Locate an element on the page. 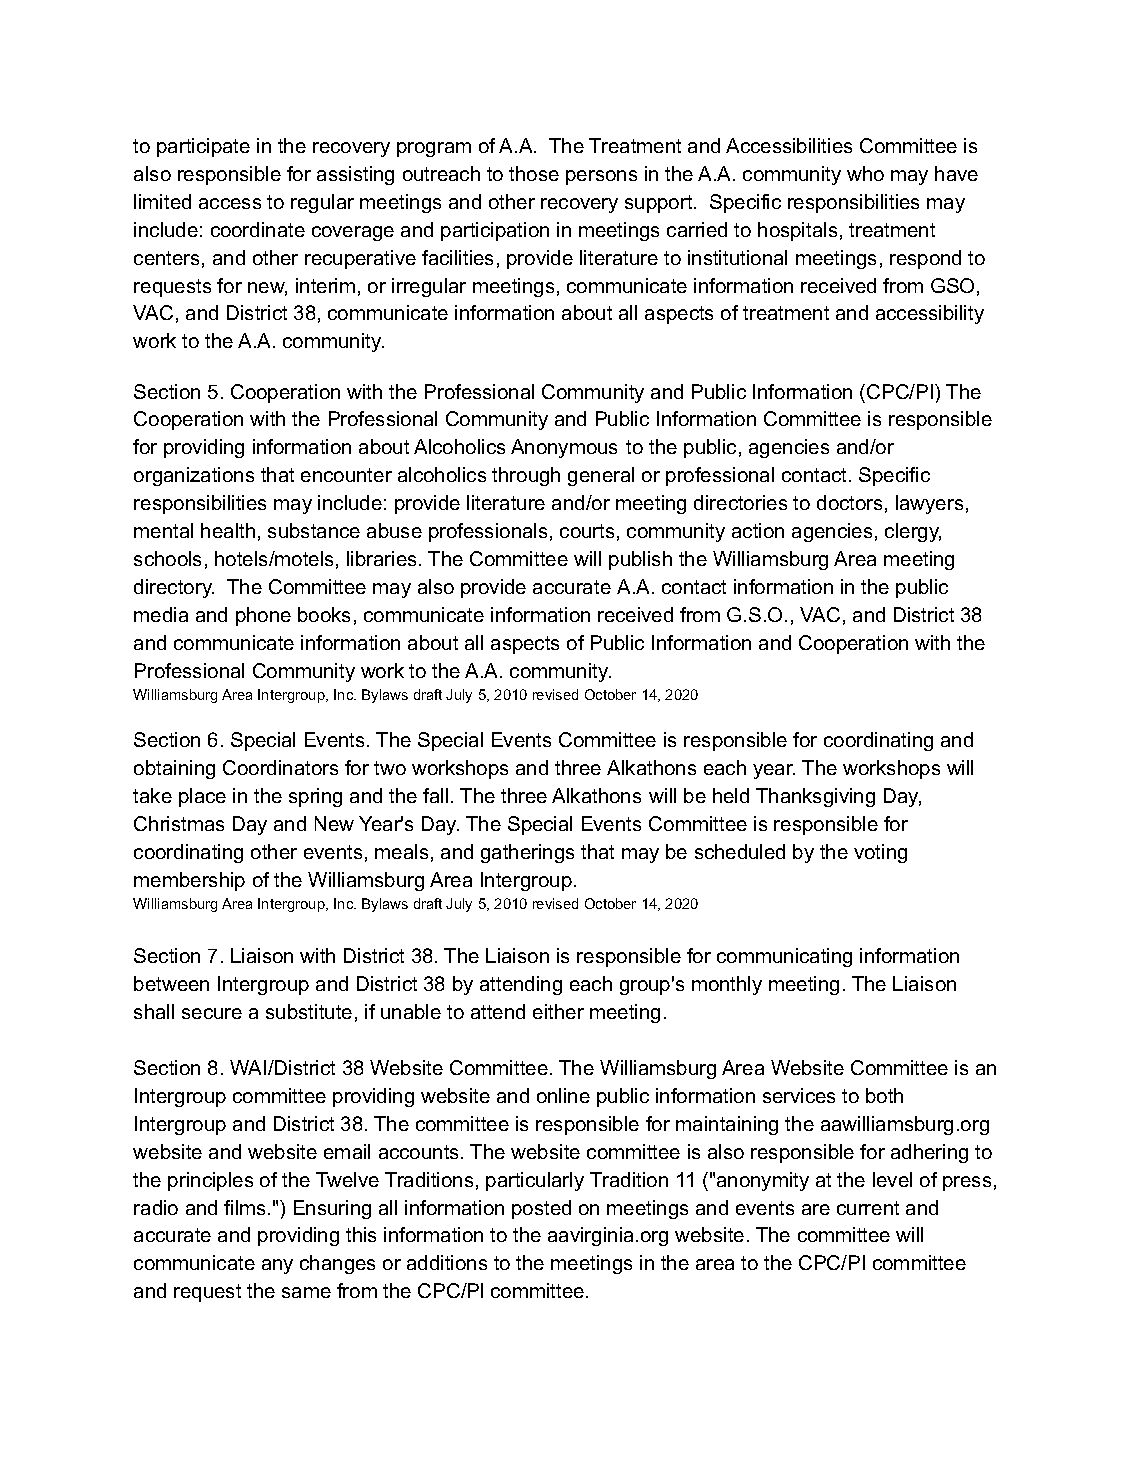  fall is located at coordinates (435, 795).
